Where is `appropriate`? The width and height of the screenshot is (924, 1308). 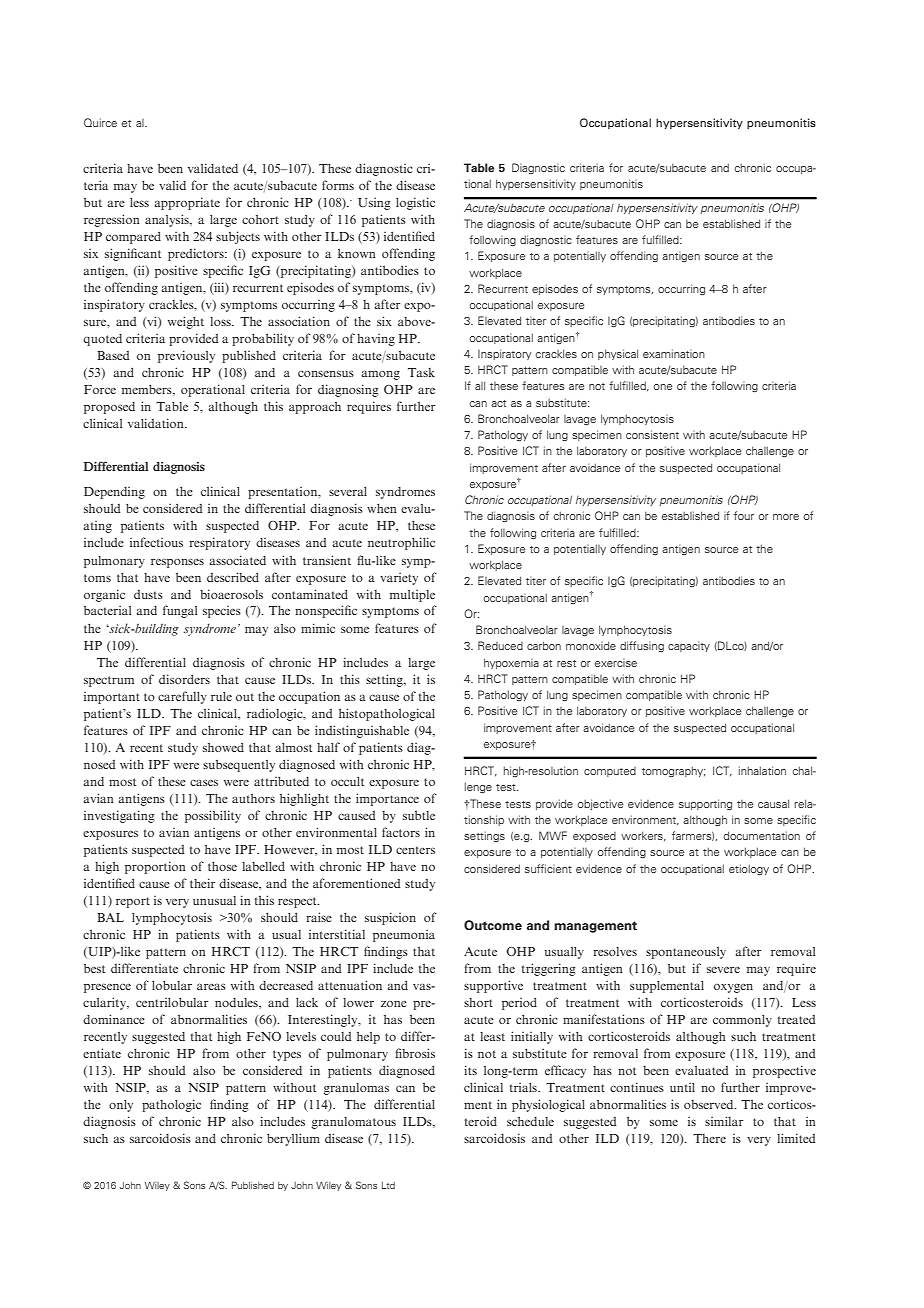 appropriate is located at coordinates (187, 203).
